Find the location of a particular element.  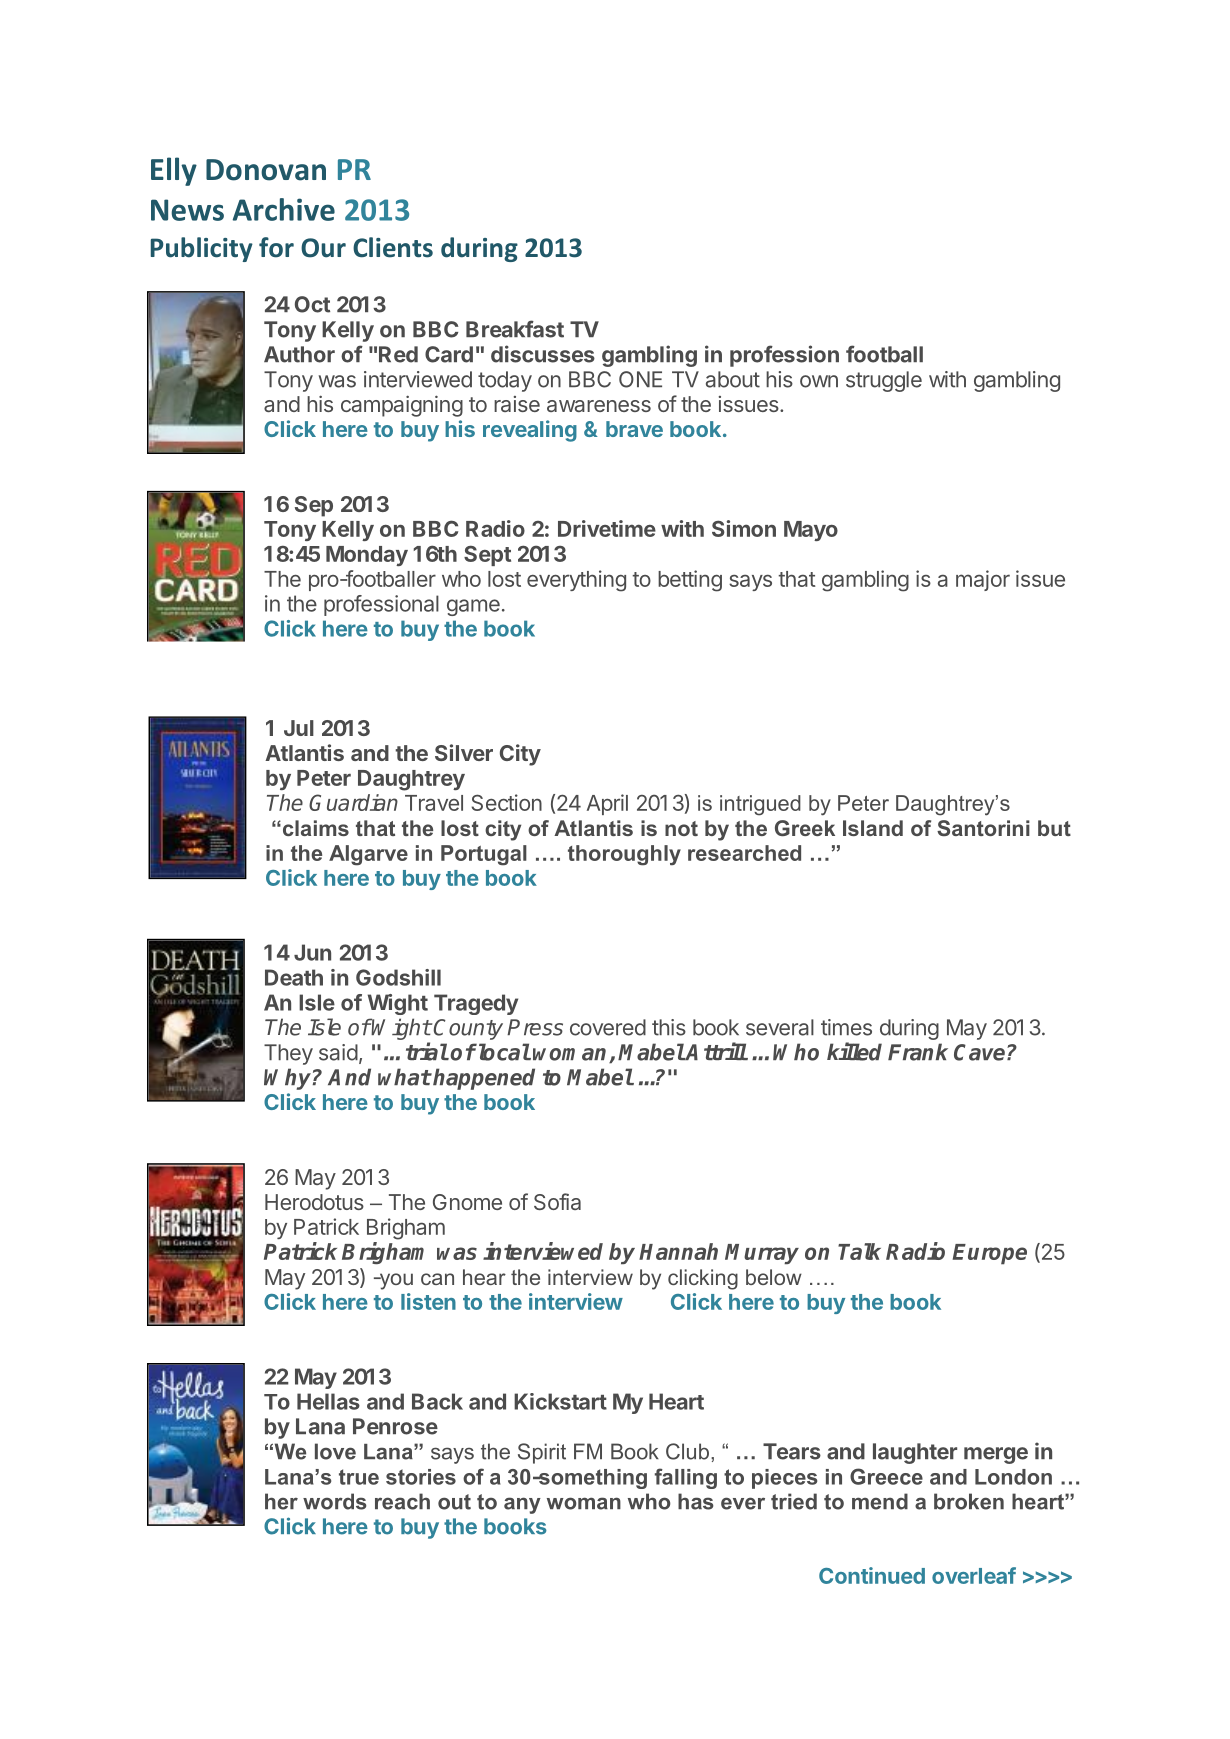

Sofia is located at coordinates (557, 1201).
